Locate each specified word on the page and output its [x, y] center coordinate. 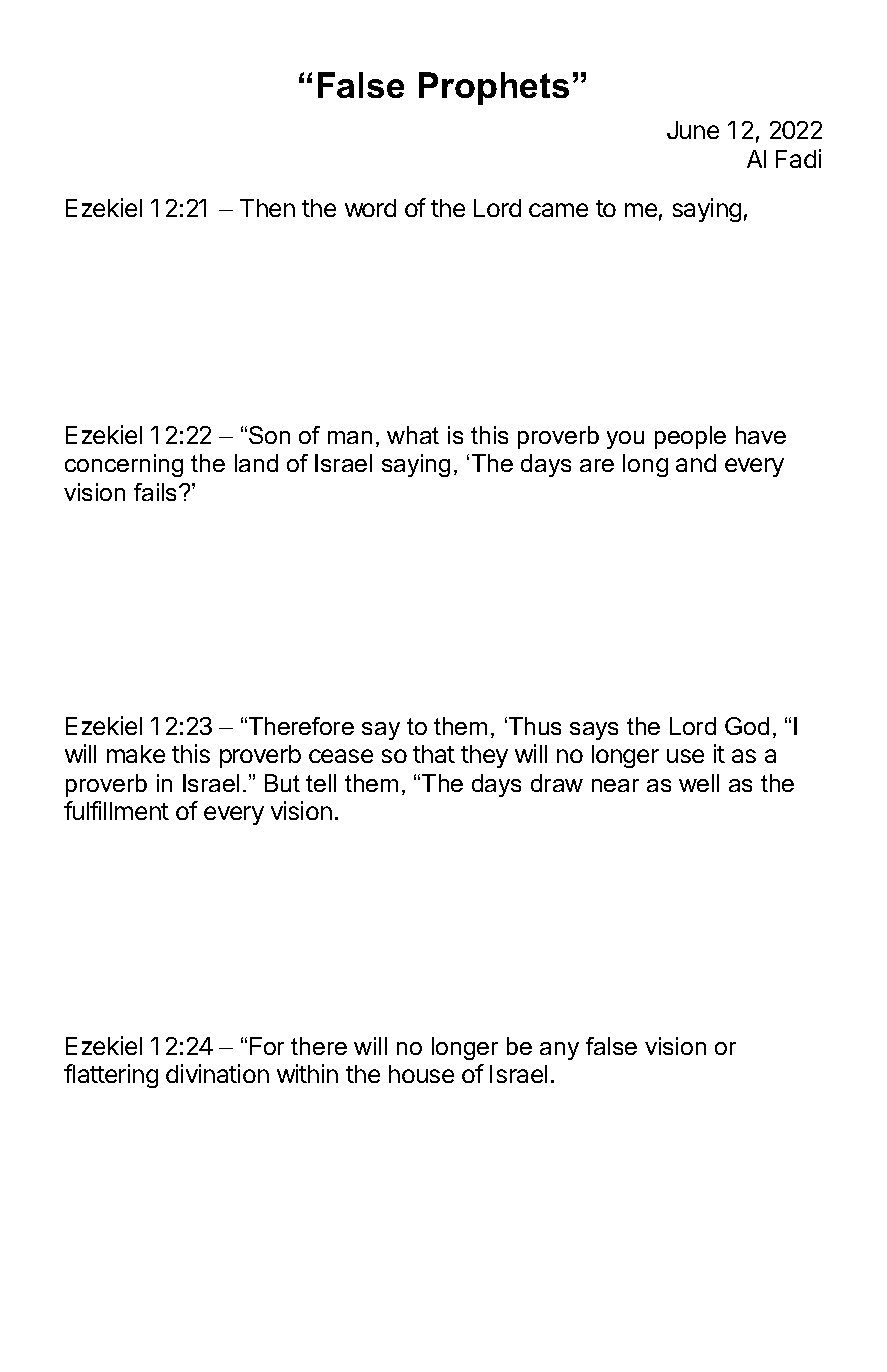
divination [217, 1073]
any [559, 1051]
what [413, 435]
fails [157, 492]
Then [267, 208]
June [693, 130]
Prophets [494, 88]
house [421, 1074]
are [597, 465]
